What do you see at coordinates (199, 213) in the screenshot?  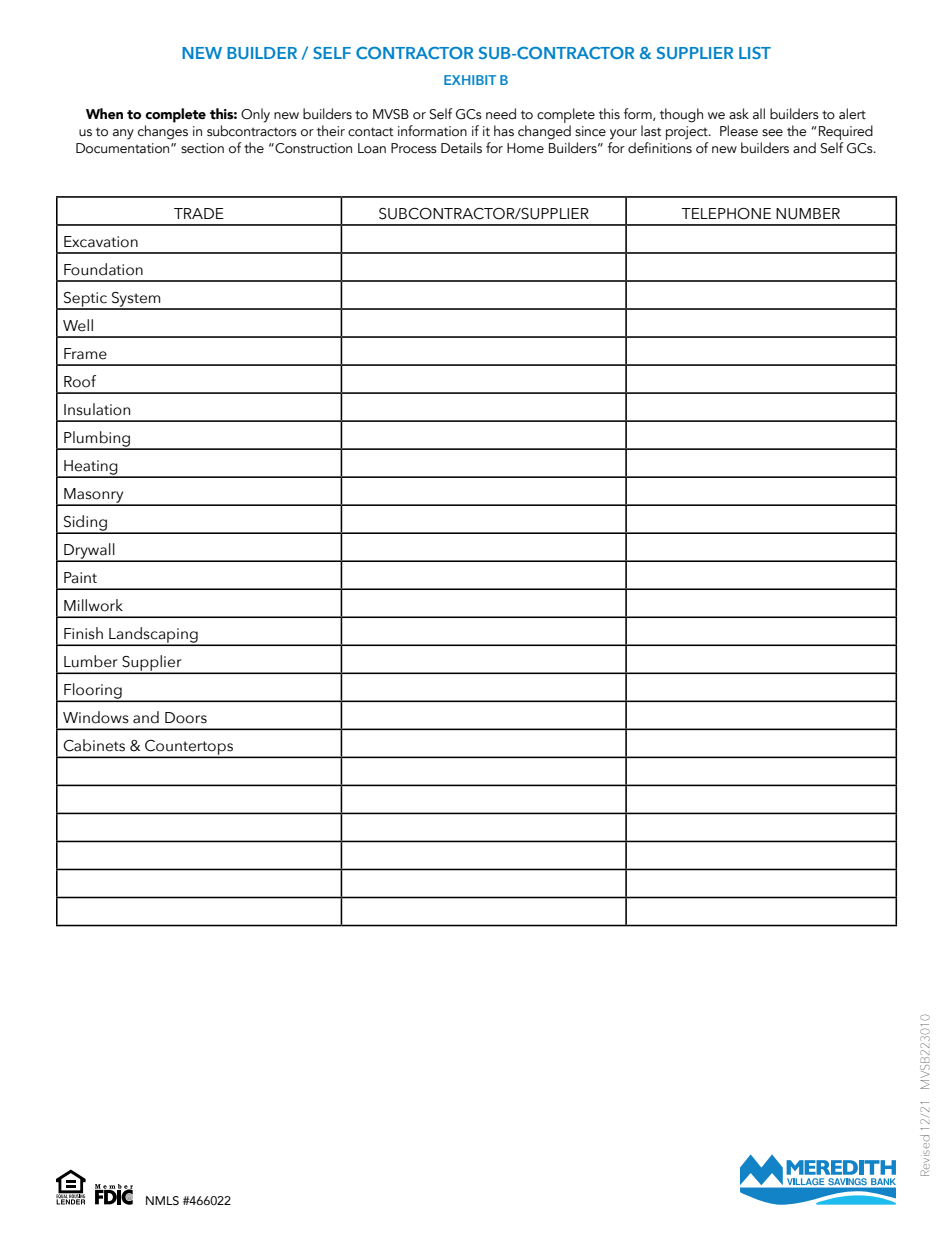 I see `TRADE` at bounding box center [199, 213].
